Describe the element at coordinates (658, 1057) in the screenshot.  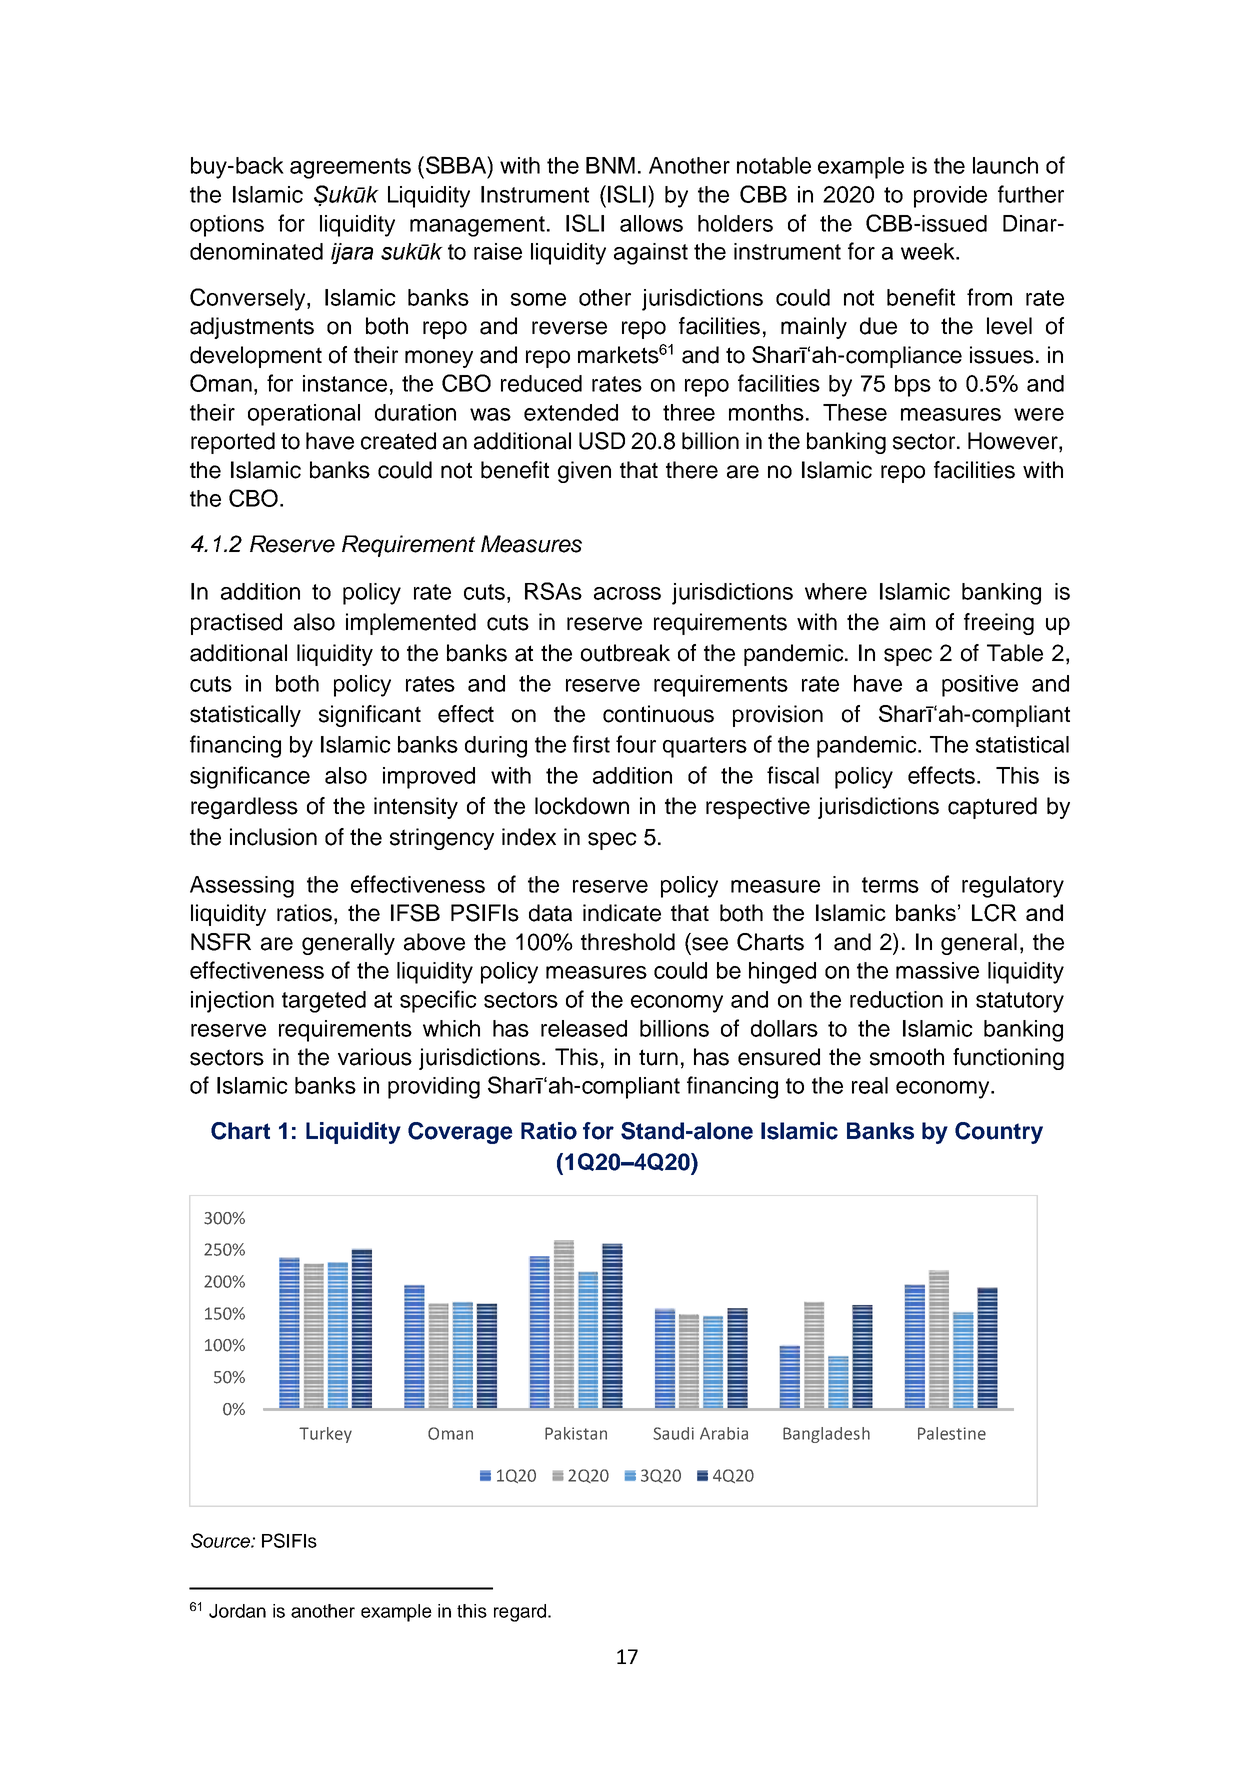
I see `turn` at that location.
